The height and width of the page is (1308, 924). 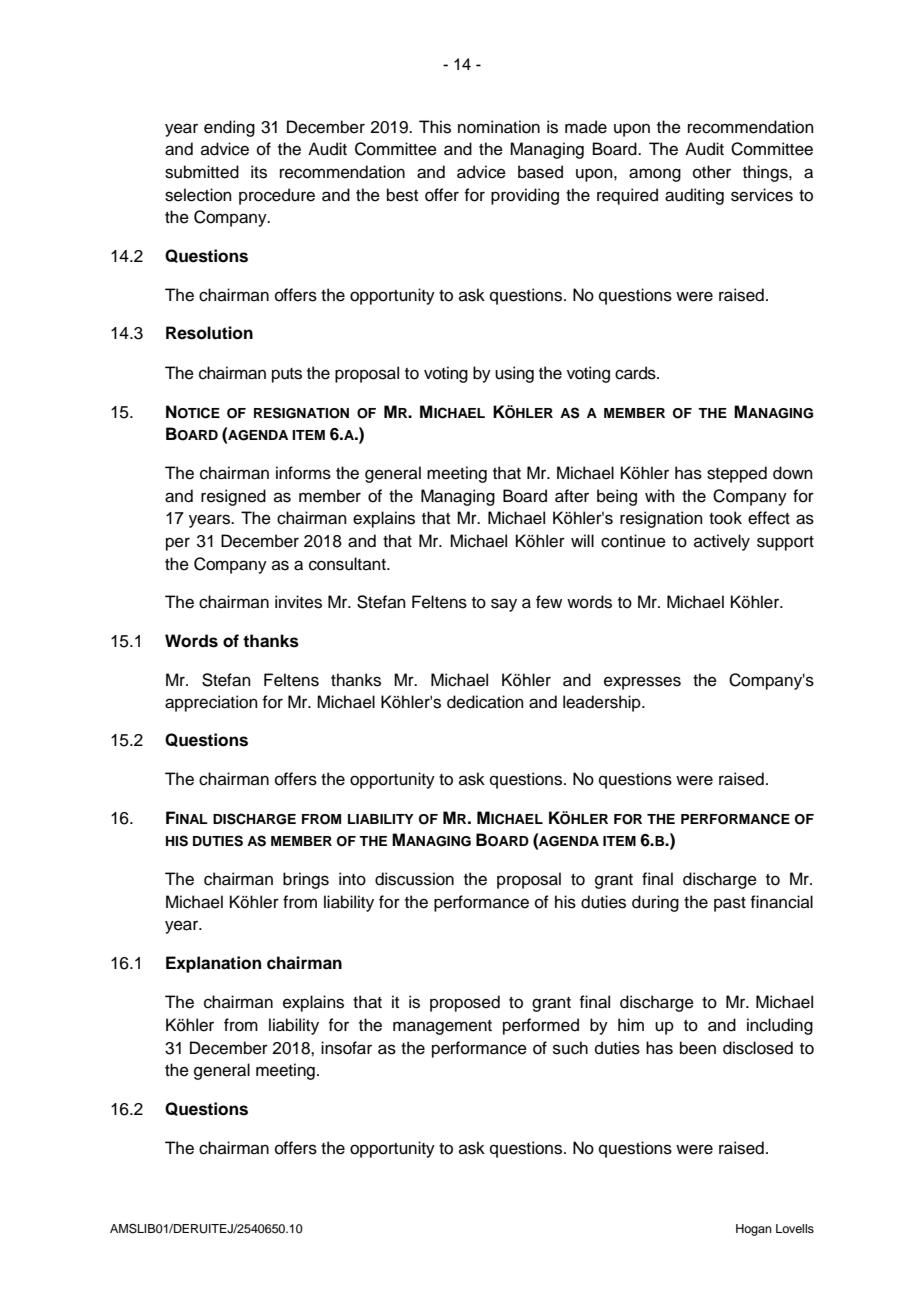 What do you see at coordinates (346, 1048) in the page?
I see `insofar` at bounding box center [346, 1048].
